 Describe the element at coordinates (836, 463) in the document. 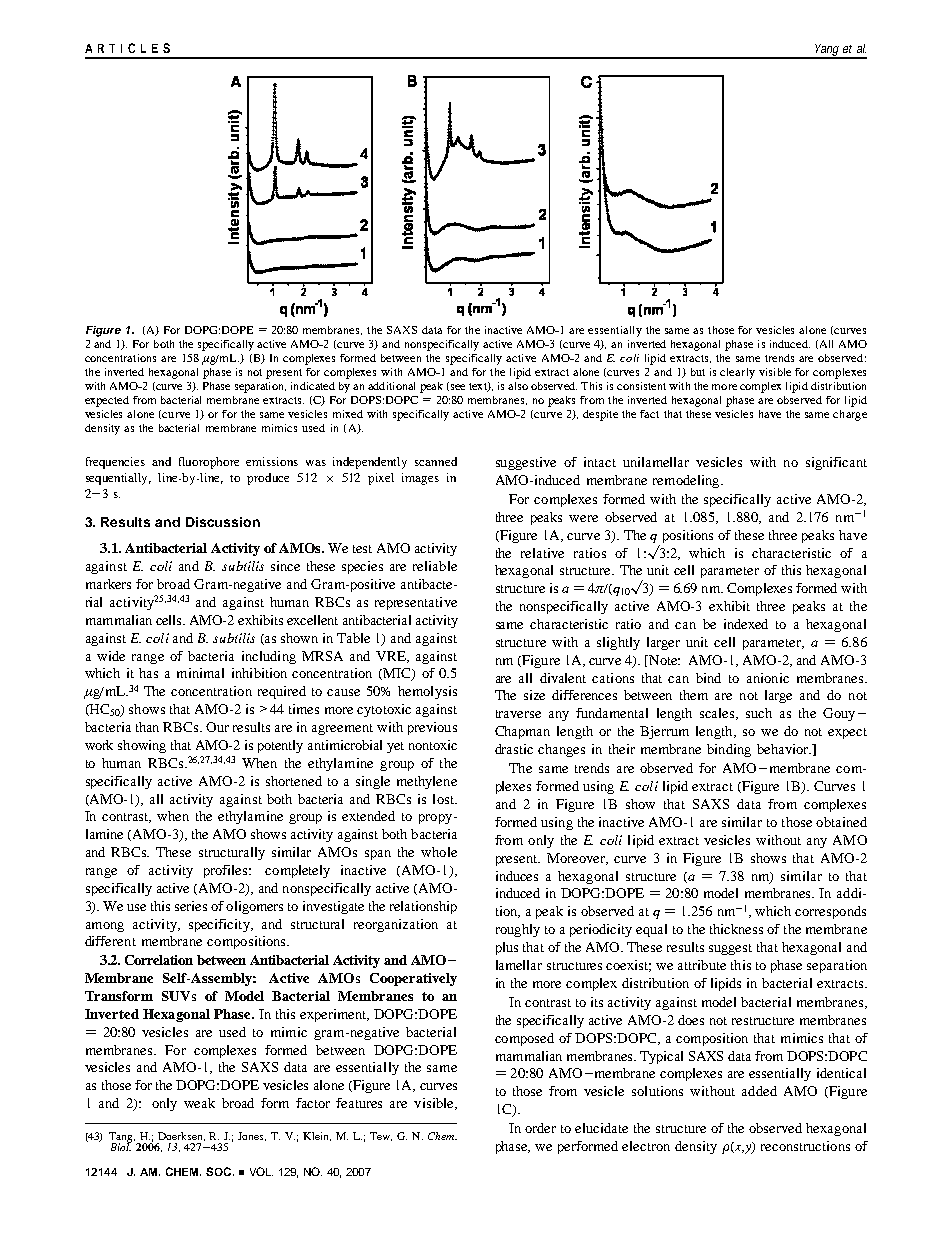

I see `significant` at that location.
